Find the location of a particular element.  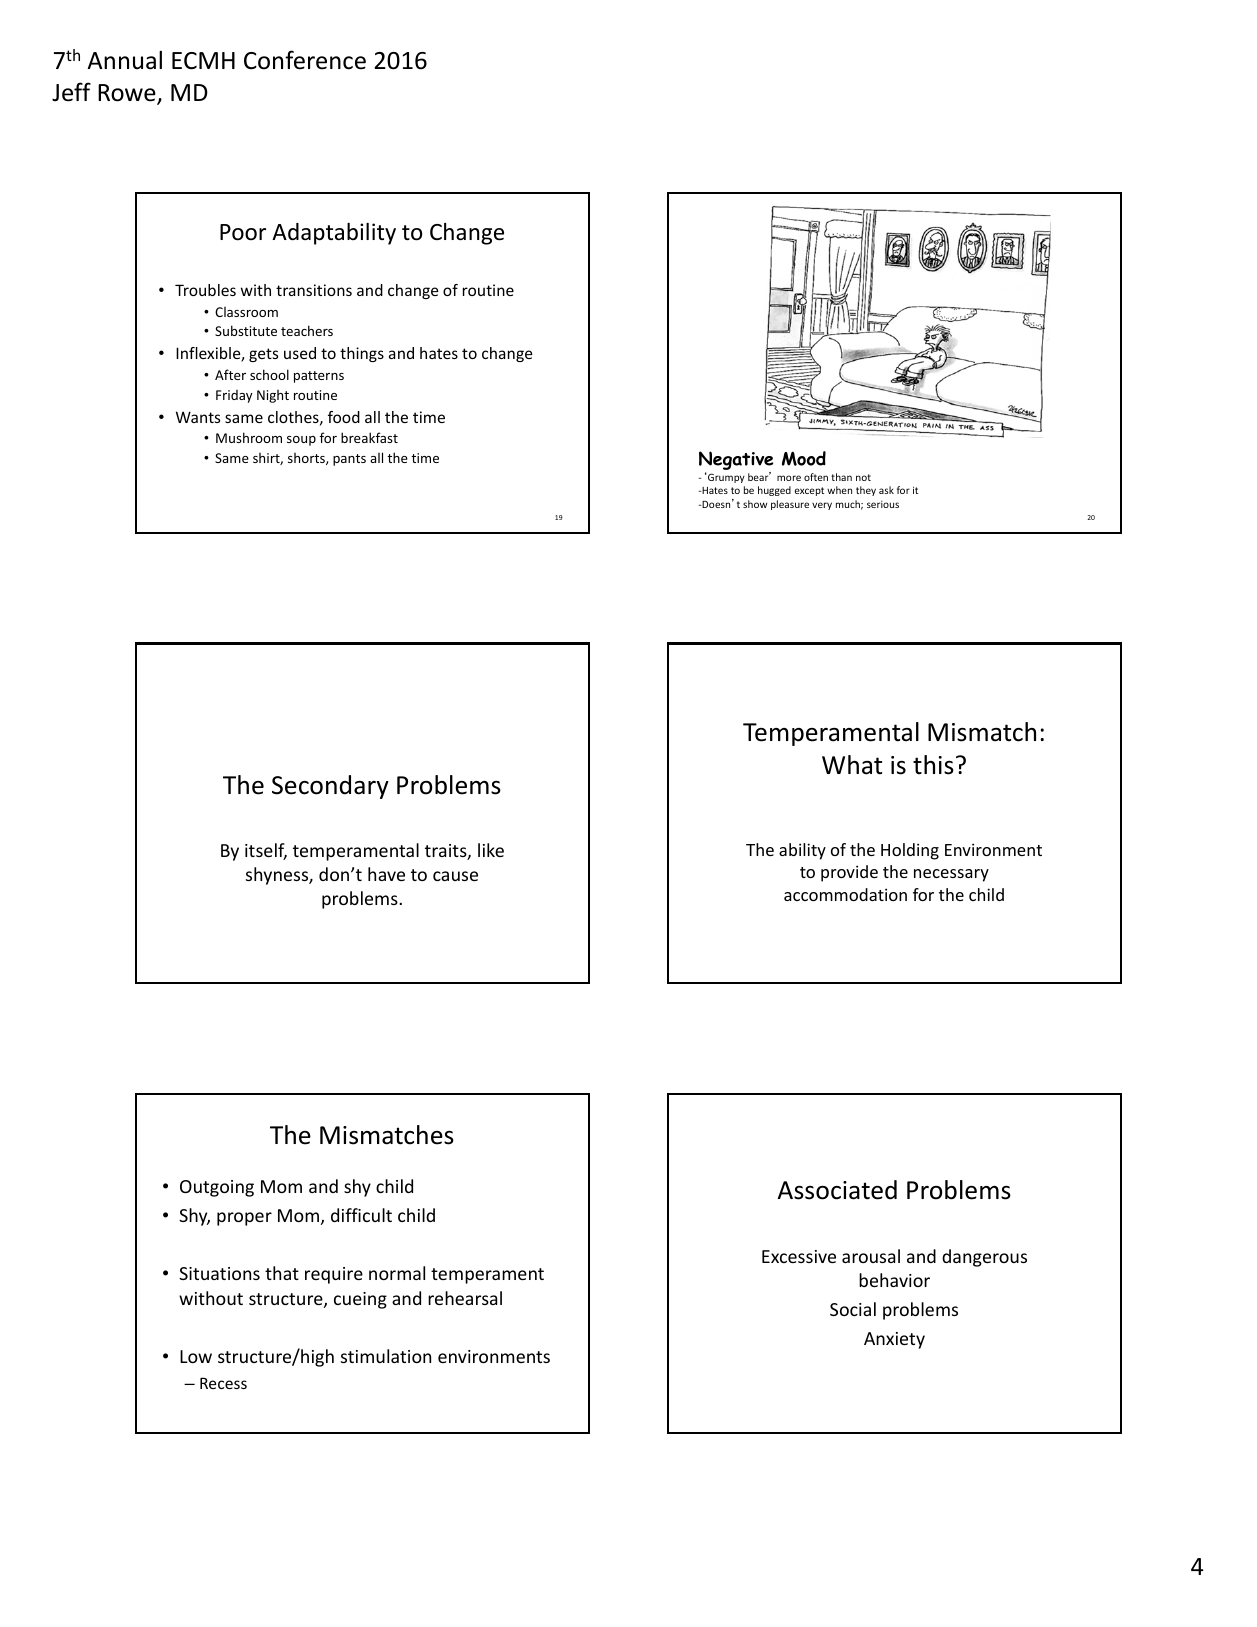

Mood is located at coordinates (804, 458).
